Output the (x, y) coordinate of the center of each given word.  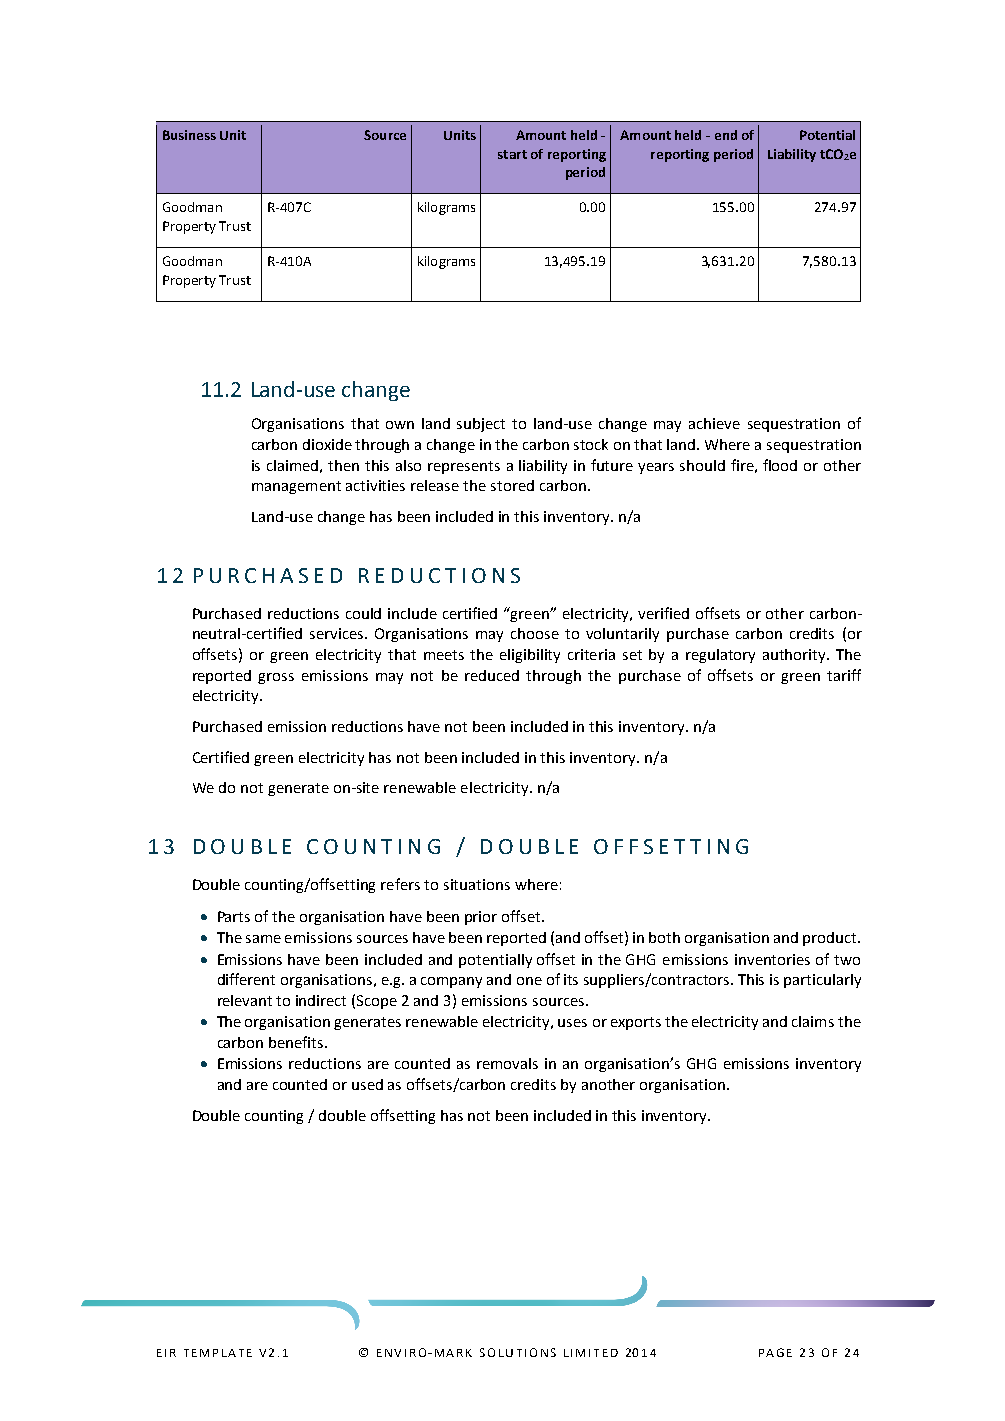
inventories (772, 959)
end (726, 135)
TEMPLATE (218, 1353)
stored (512, 485)
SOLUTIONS (518, 1352)
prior (481, 918)
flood (780, 465)
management (296, 487)
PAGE (775, 1352)
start (512, 154)
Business (189, 135)
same (263, 939)
